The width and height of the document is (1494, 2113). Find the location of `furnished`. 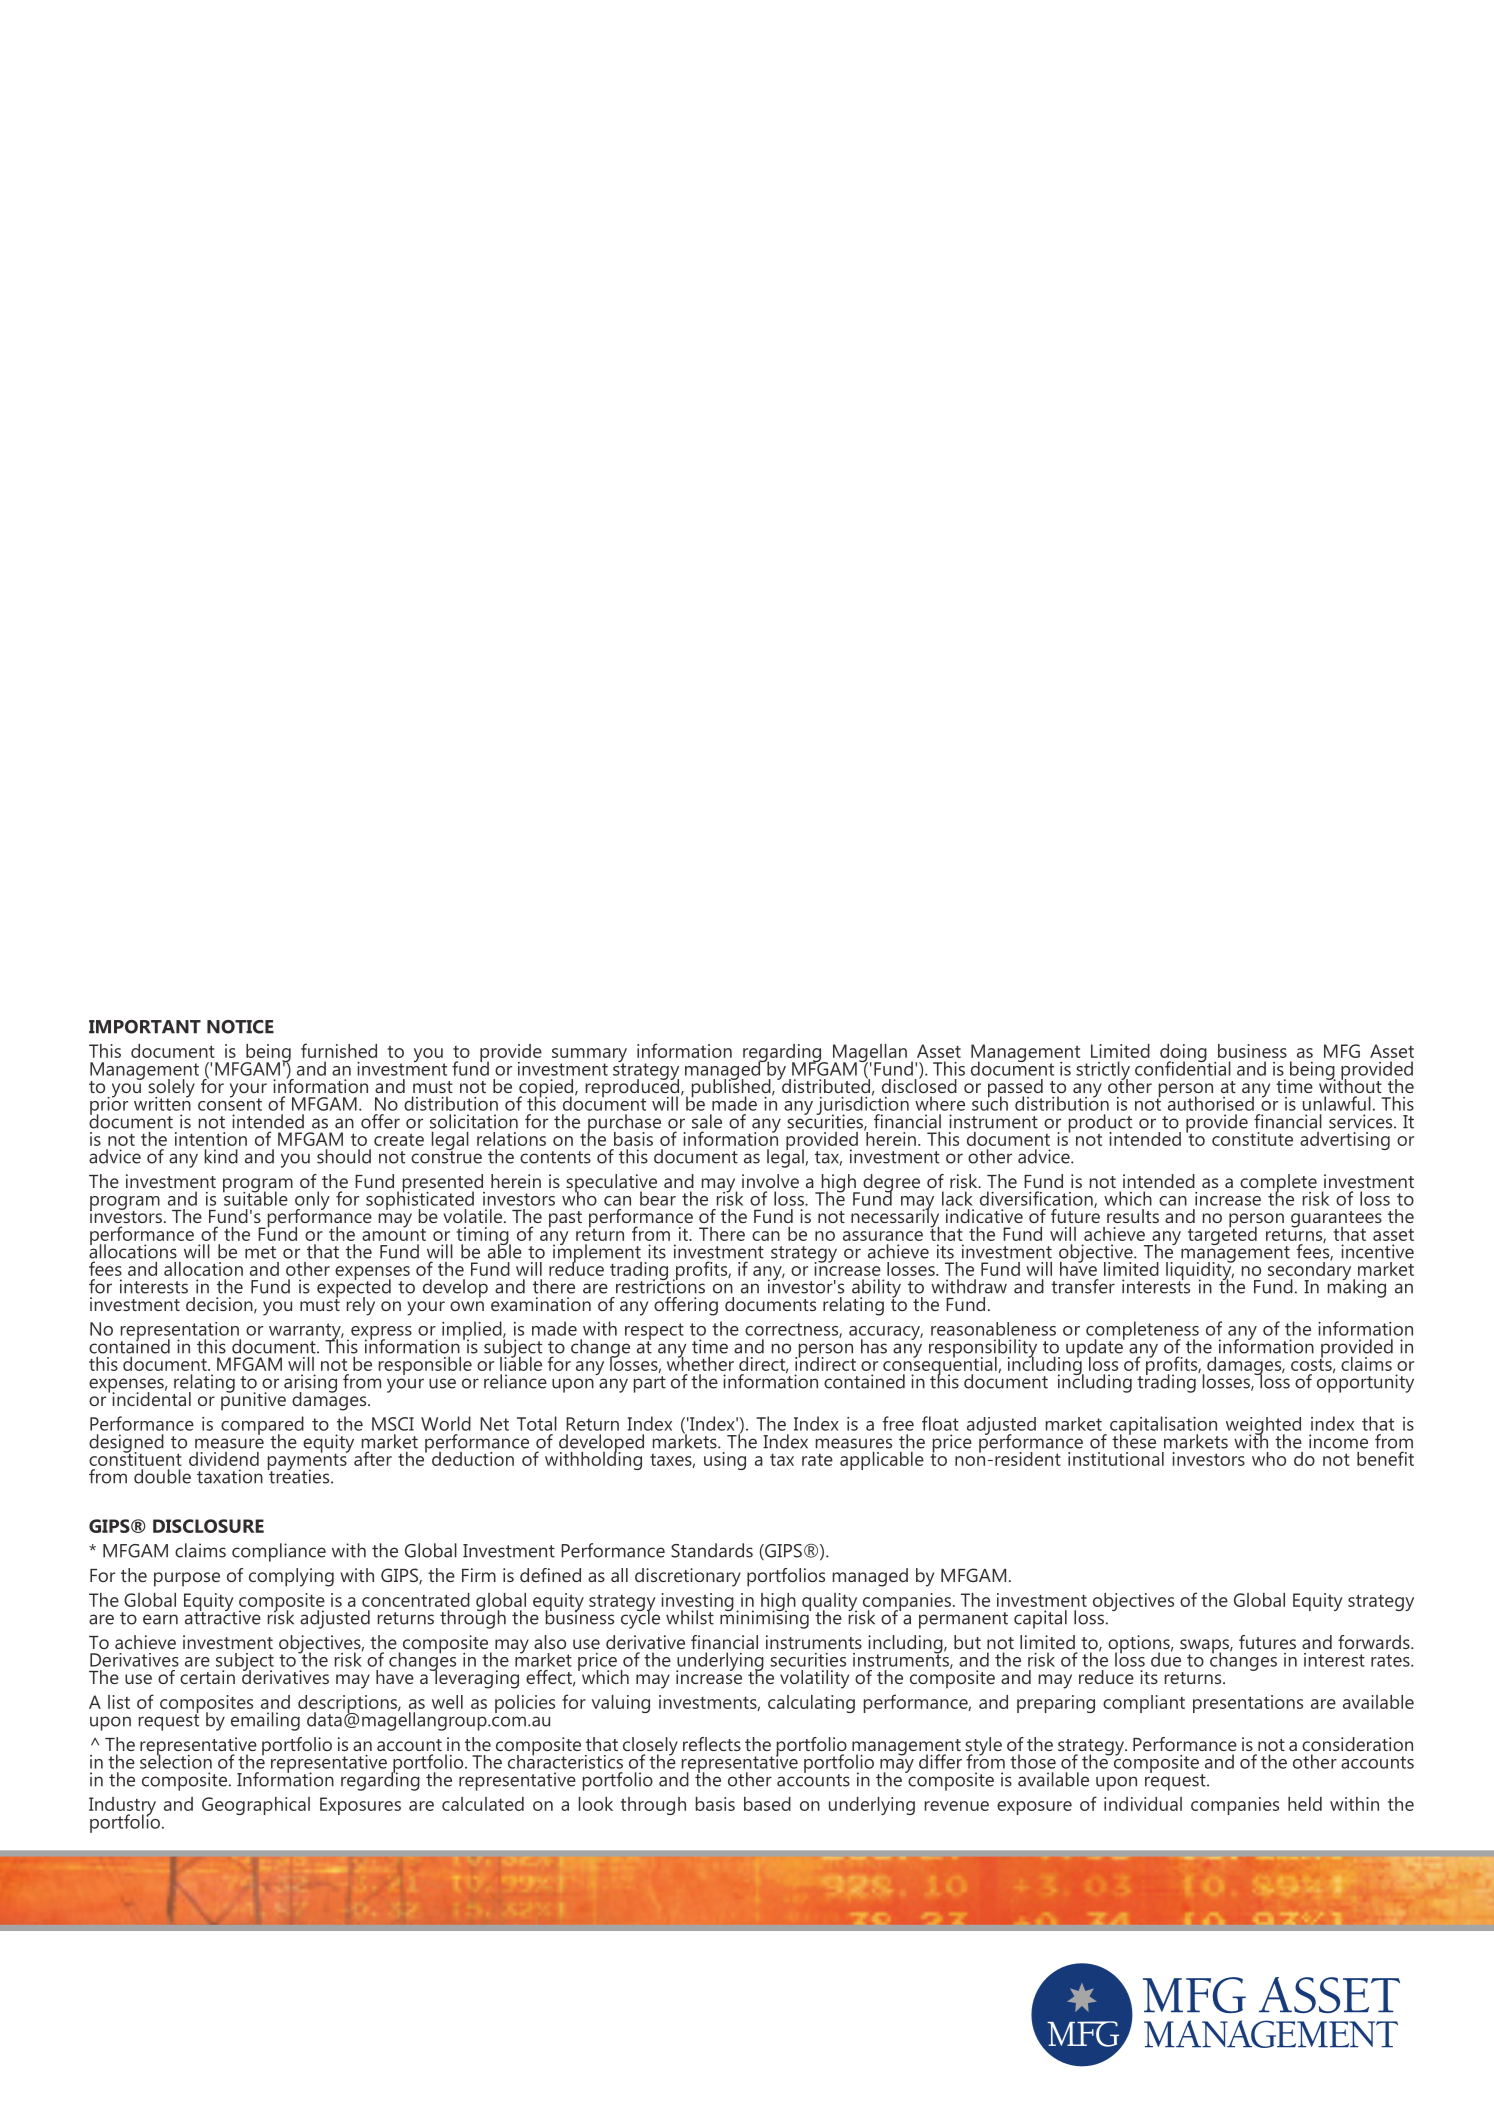

furnished is located at coordinates (339, 1050).
